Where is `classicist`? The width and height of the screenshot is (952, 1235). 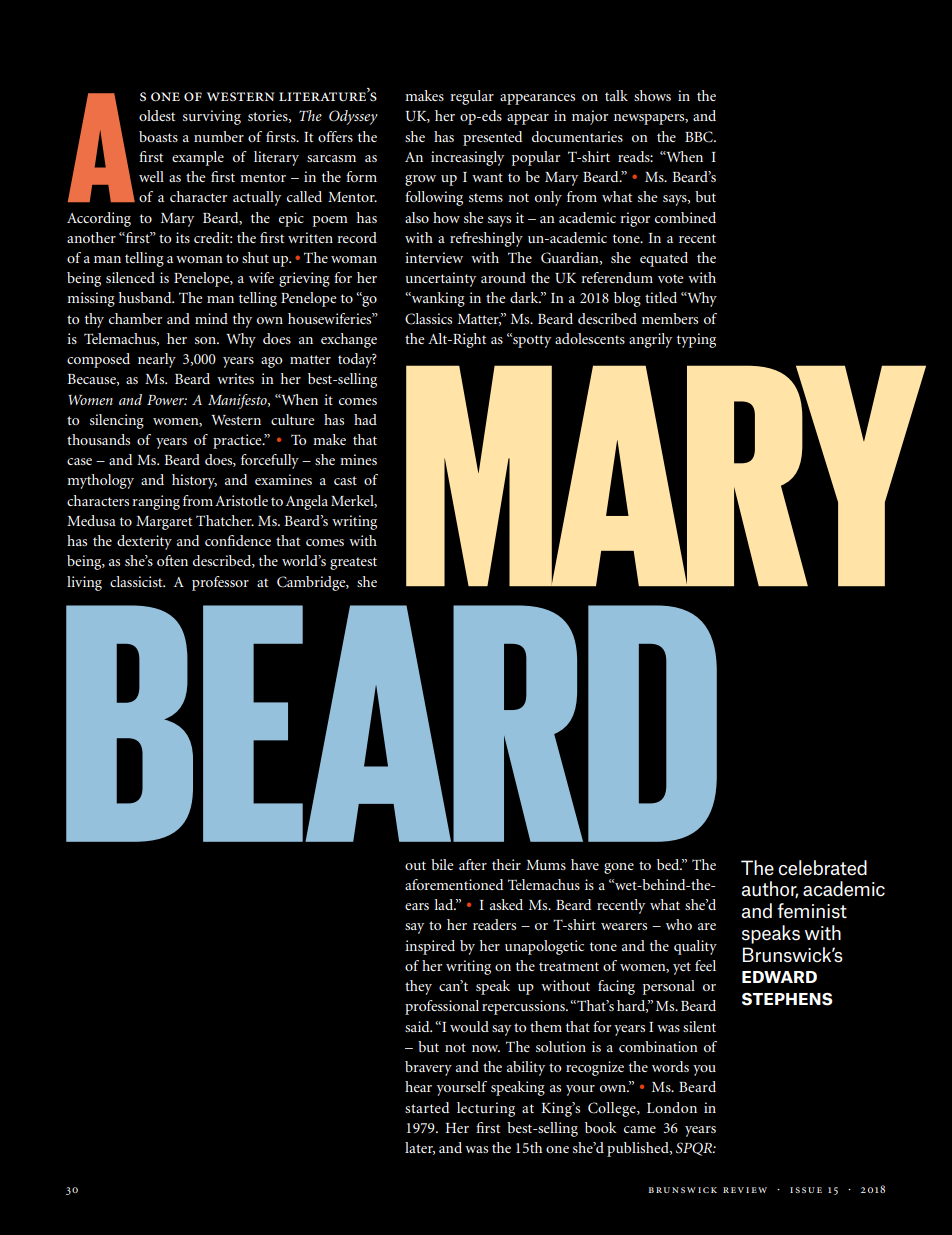
classicist is located at coordinates (137, 581).
